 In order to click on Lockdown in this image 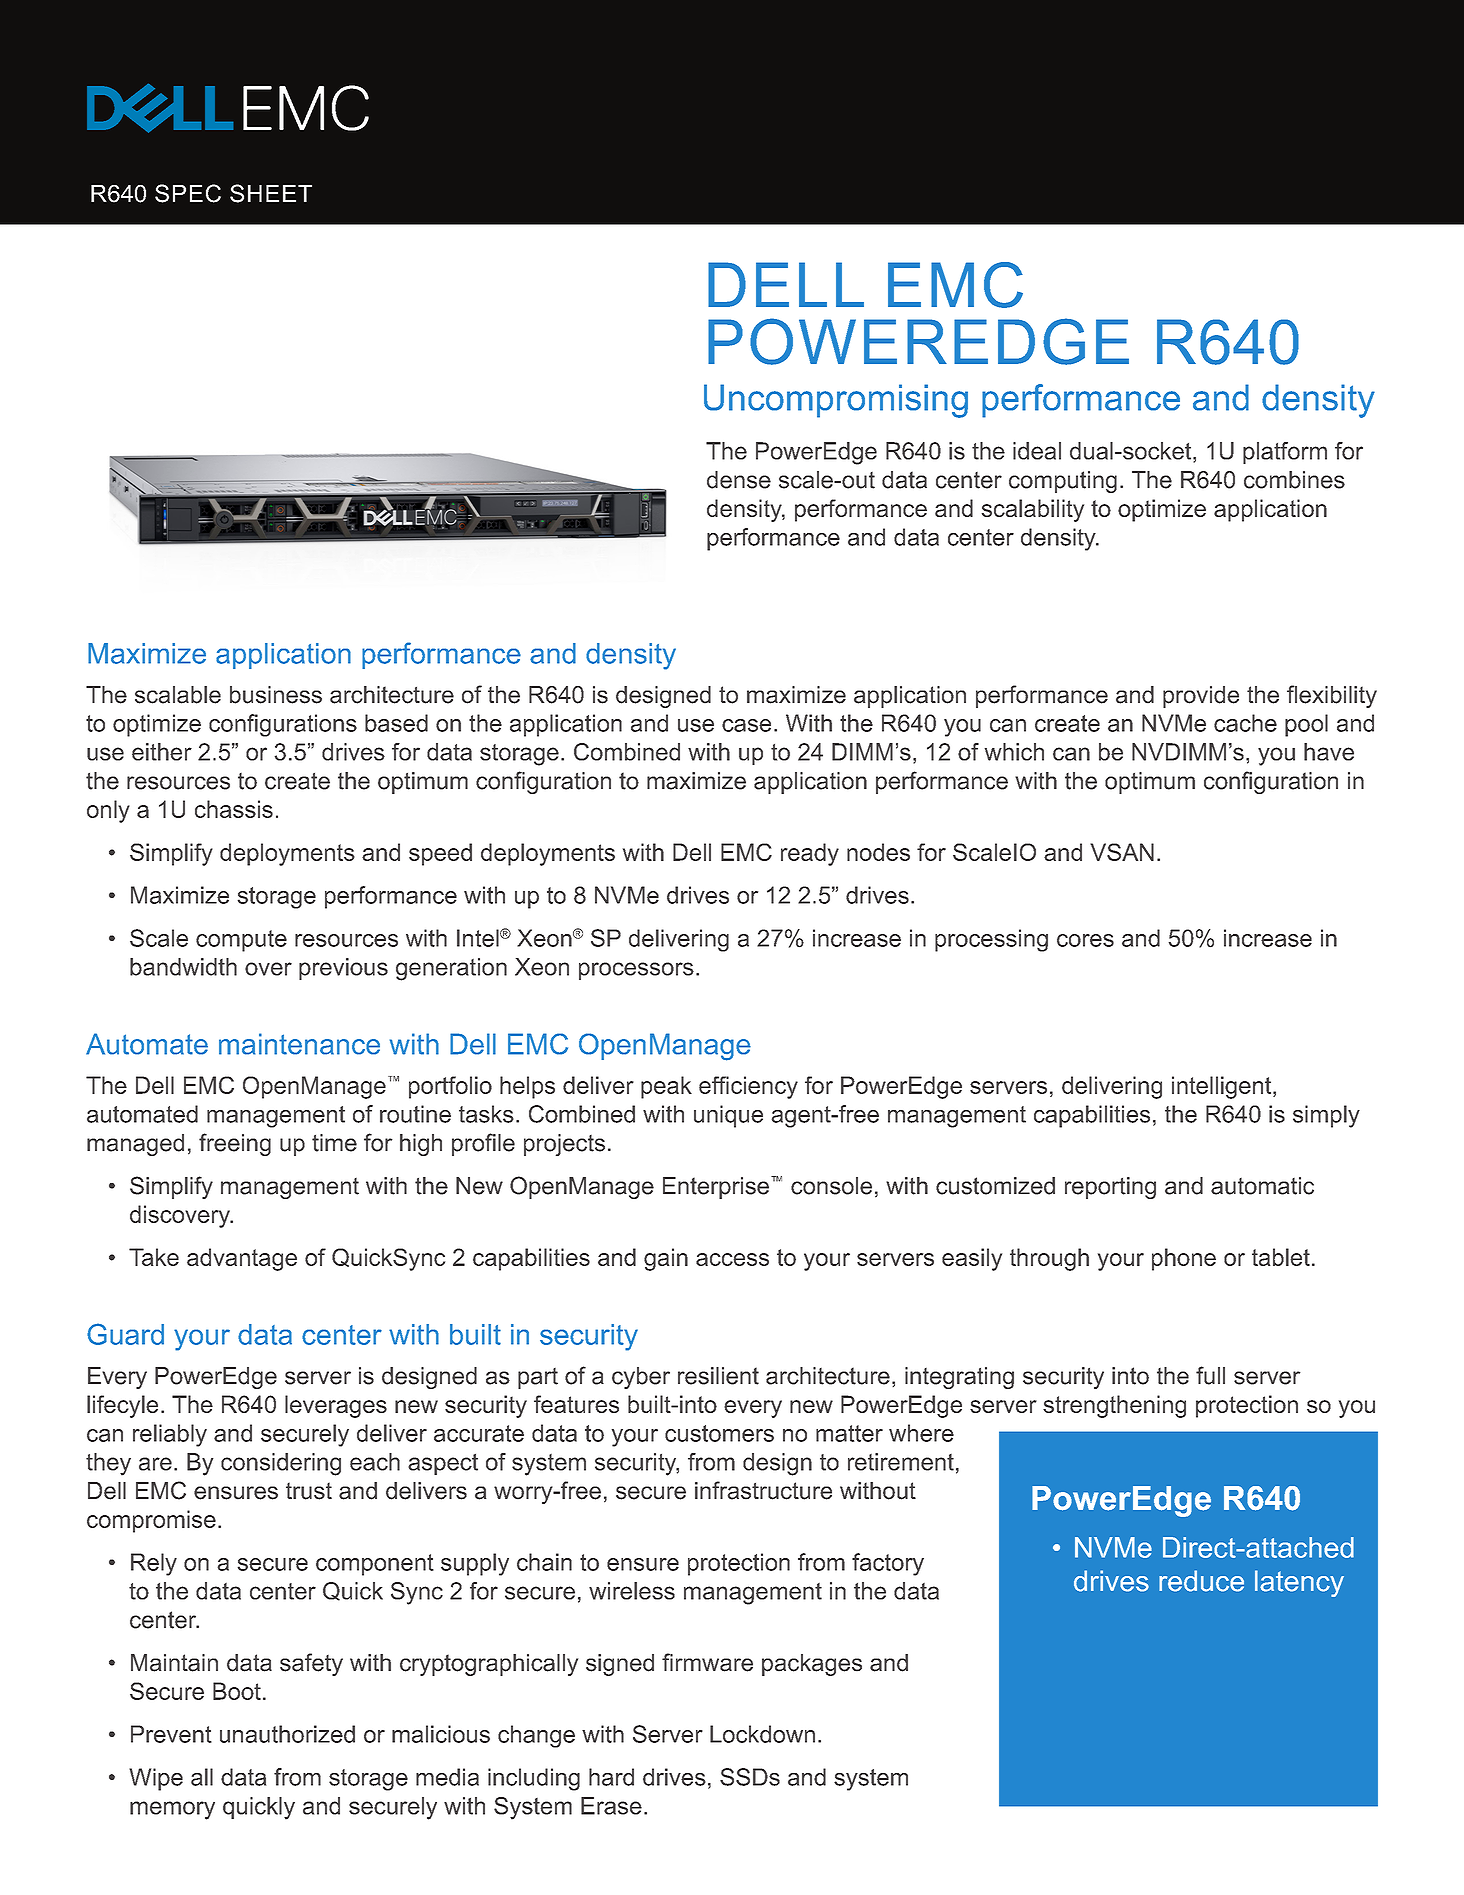, I will do `click(762, 1734)`.
